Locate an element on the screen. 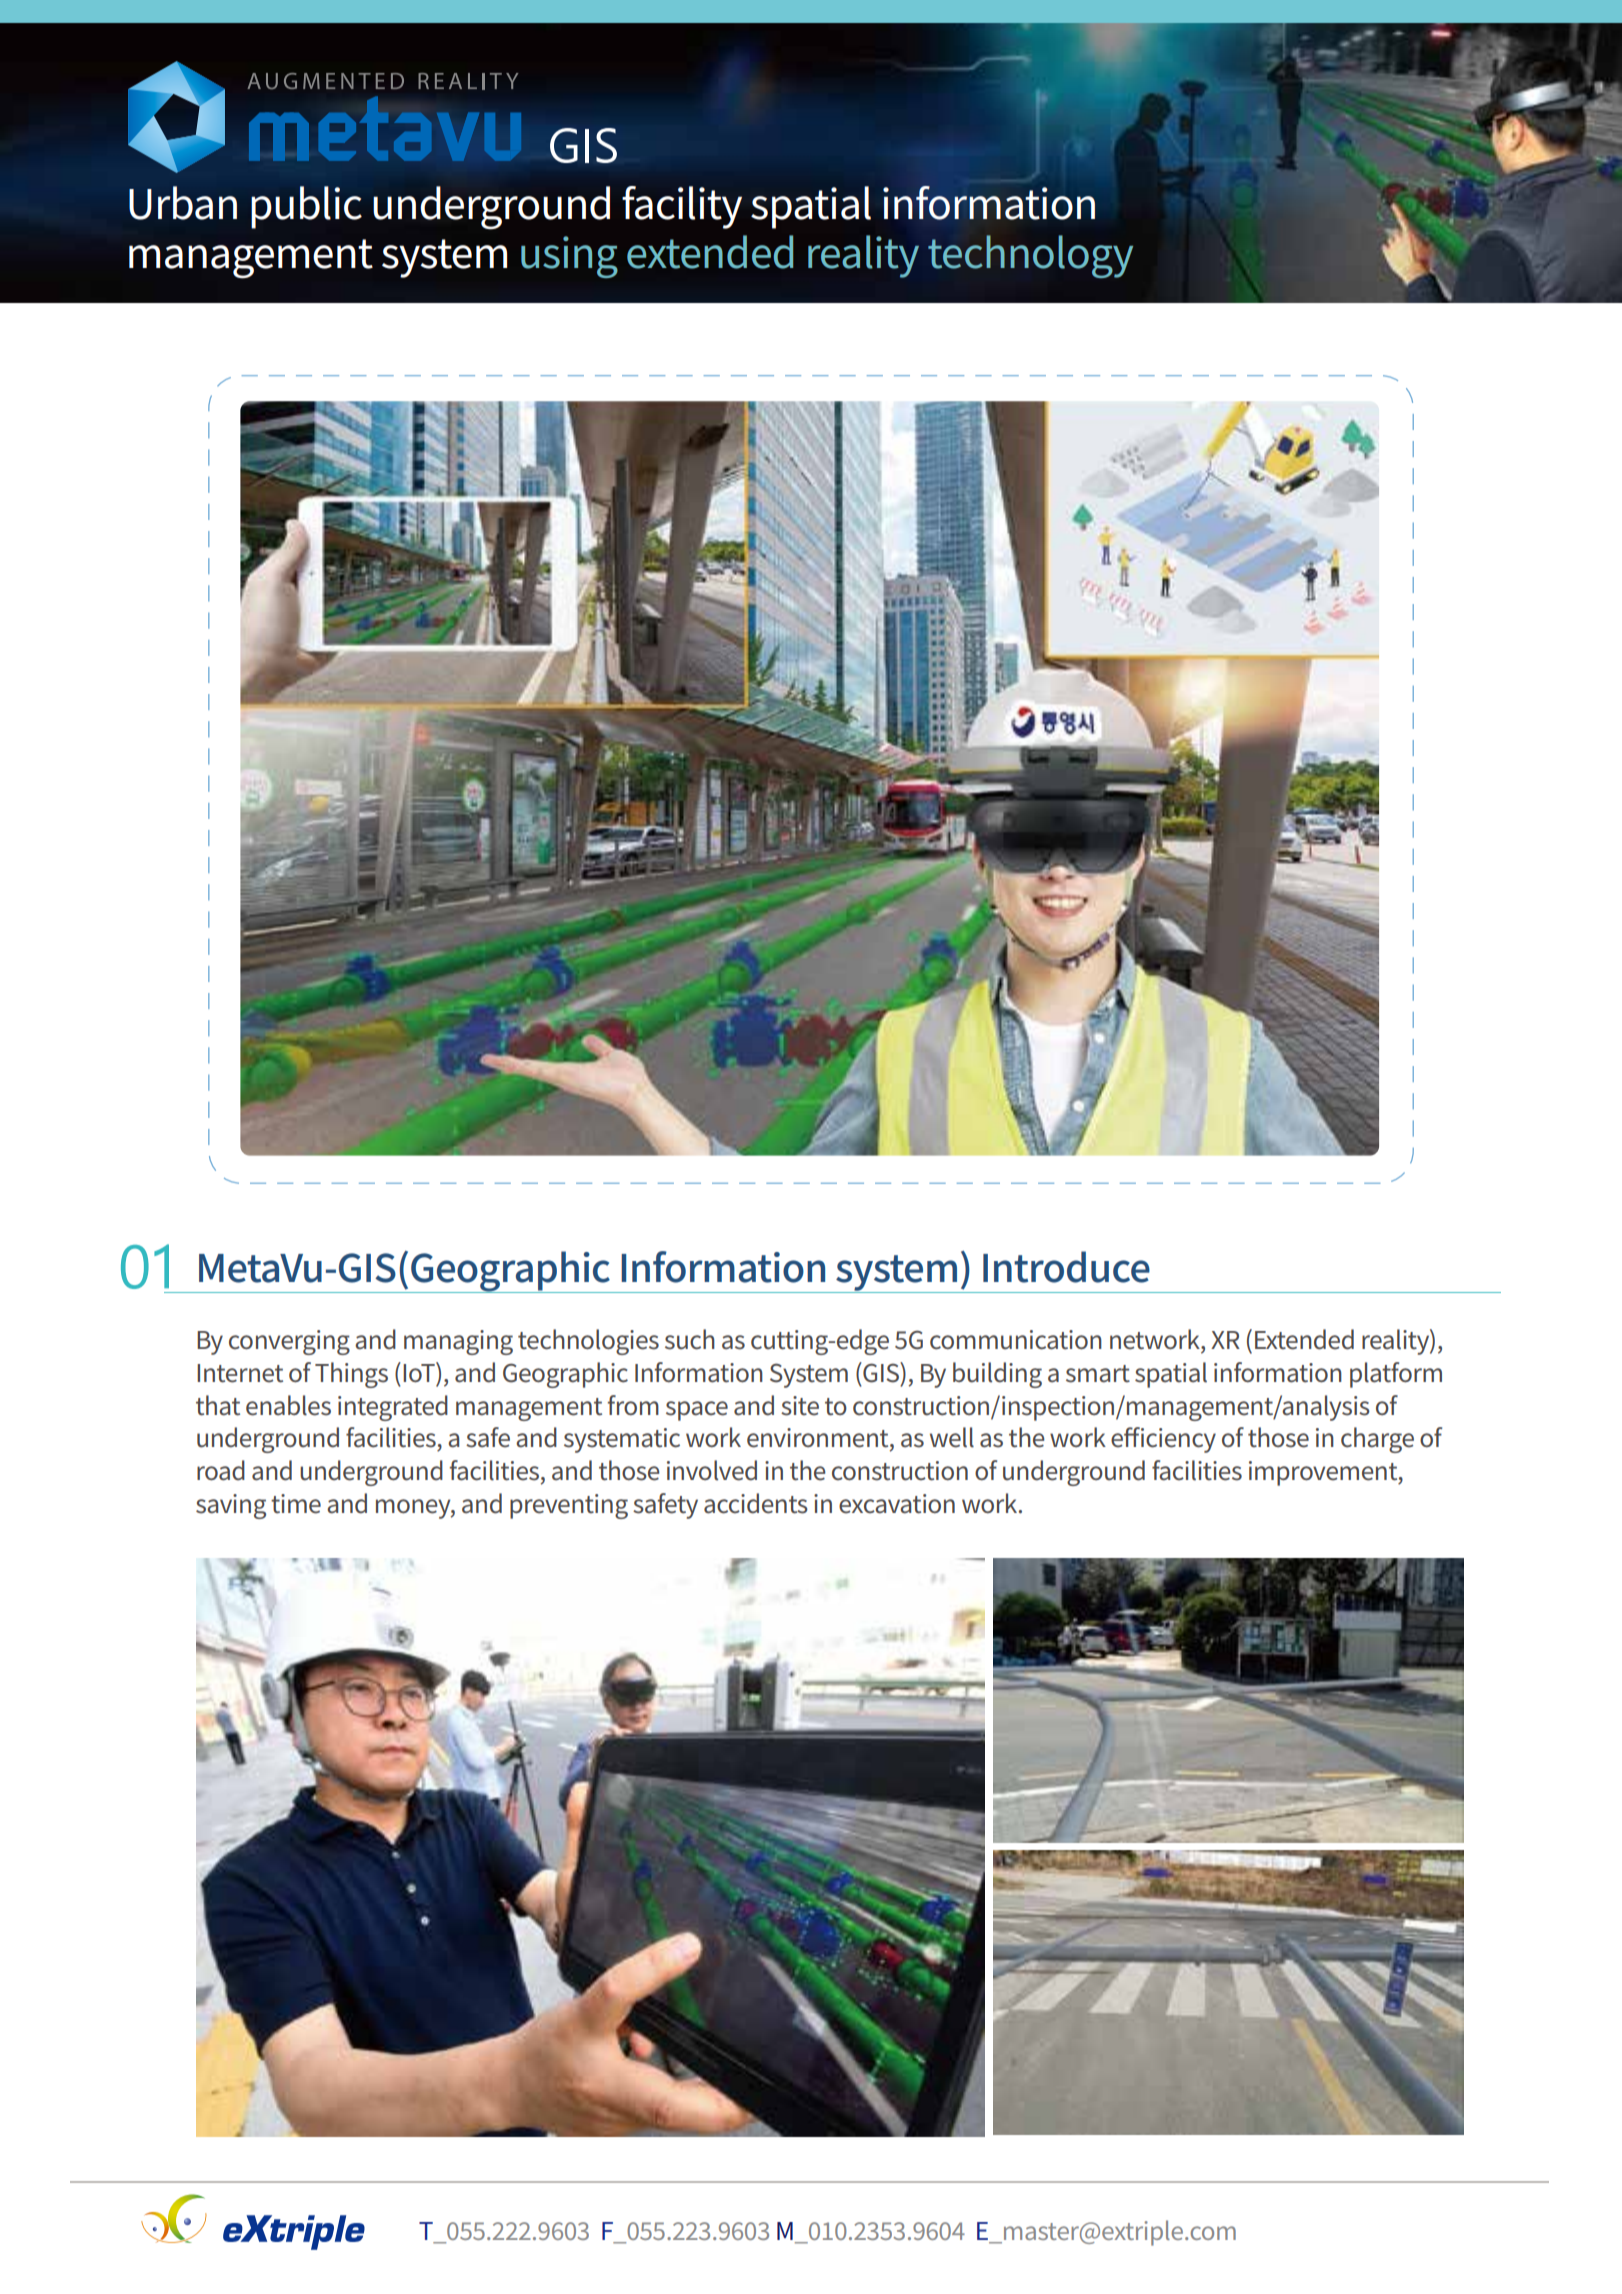 The height and width of the screenshot is (2294, 1622). using is located at coordinates (569, 257).
